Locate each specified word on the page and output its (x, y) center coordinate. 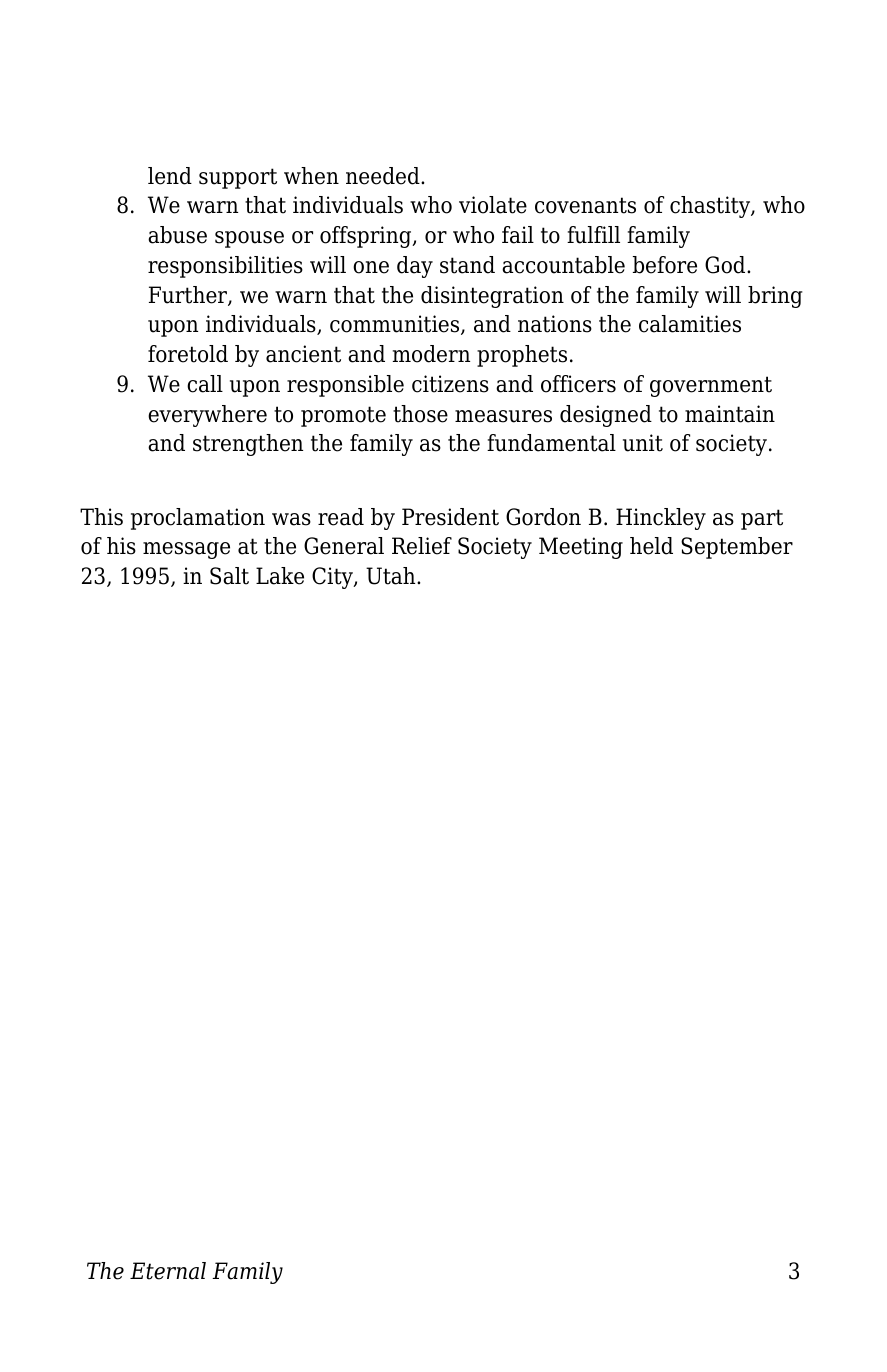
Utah (392, 576)
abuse (177, 235)
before (665, 265)
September (737, 548)
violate (493, 205)
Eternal (168, 1271)
